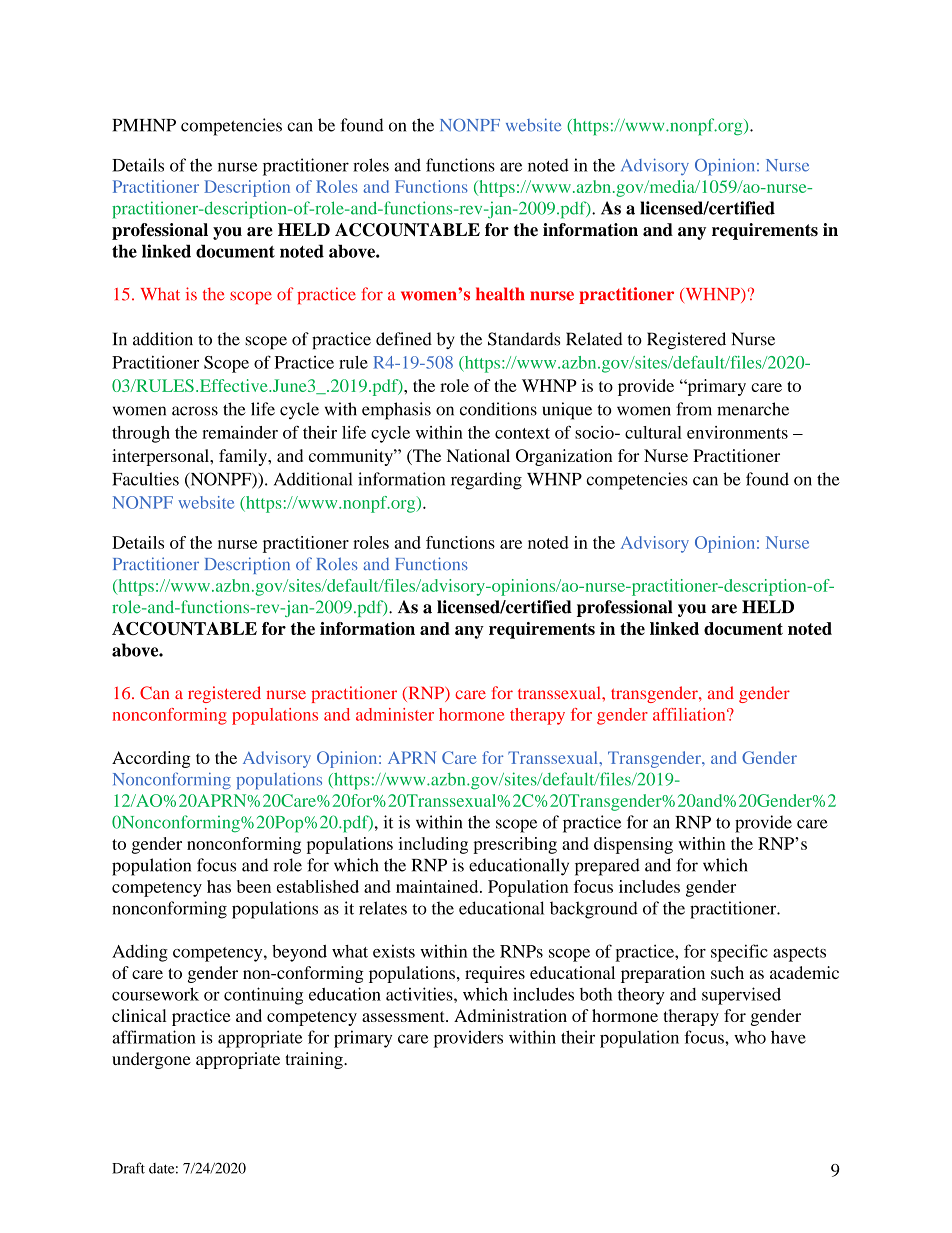  What do you see at coordinates (315, 1060) in the screenshot?
I see `training` at bounding box center [315, 1060].
